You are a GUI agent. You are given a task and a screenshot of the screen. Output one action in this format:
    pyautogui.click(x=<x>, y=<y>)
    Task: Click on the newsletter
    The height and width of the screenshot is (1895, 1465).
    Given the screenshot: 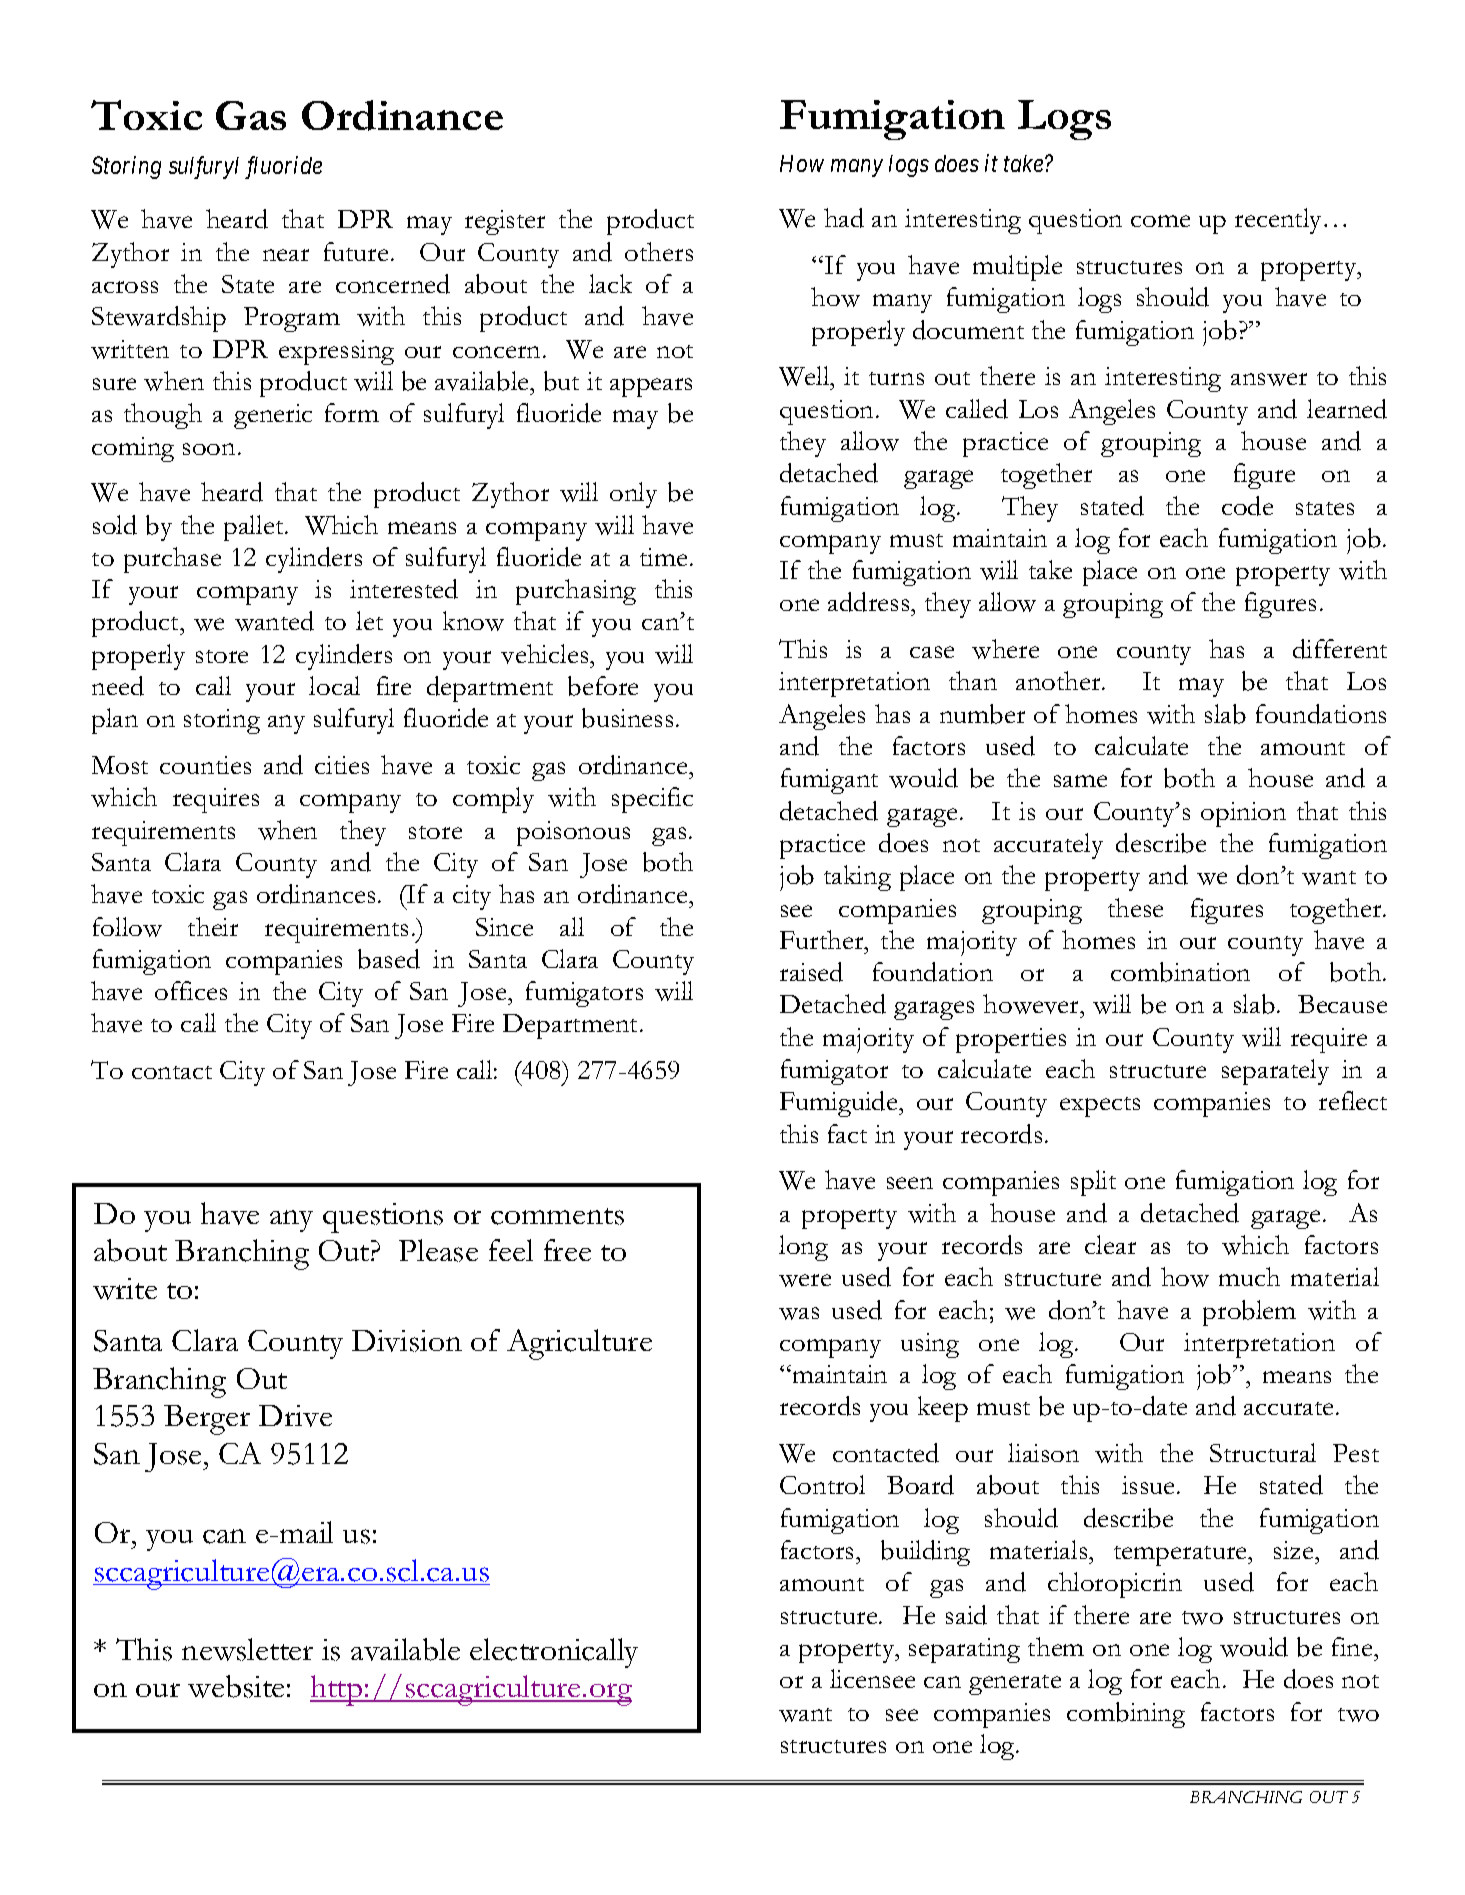 What is the action you would take?
    pyautogui.click(x=247, y=1649)
